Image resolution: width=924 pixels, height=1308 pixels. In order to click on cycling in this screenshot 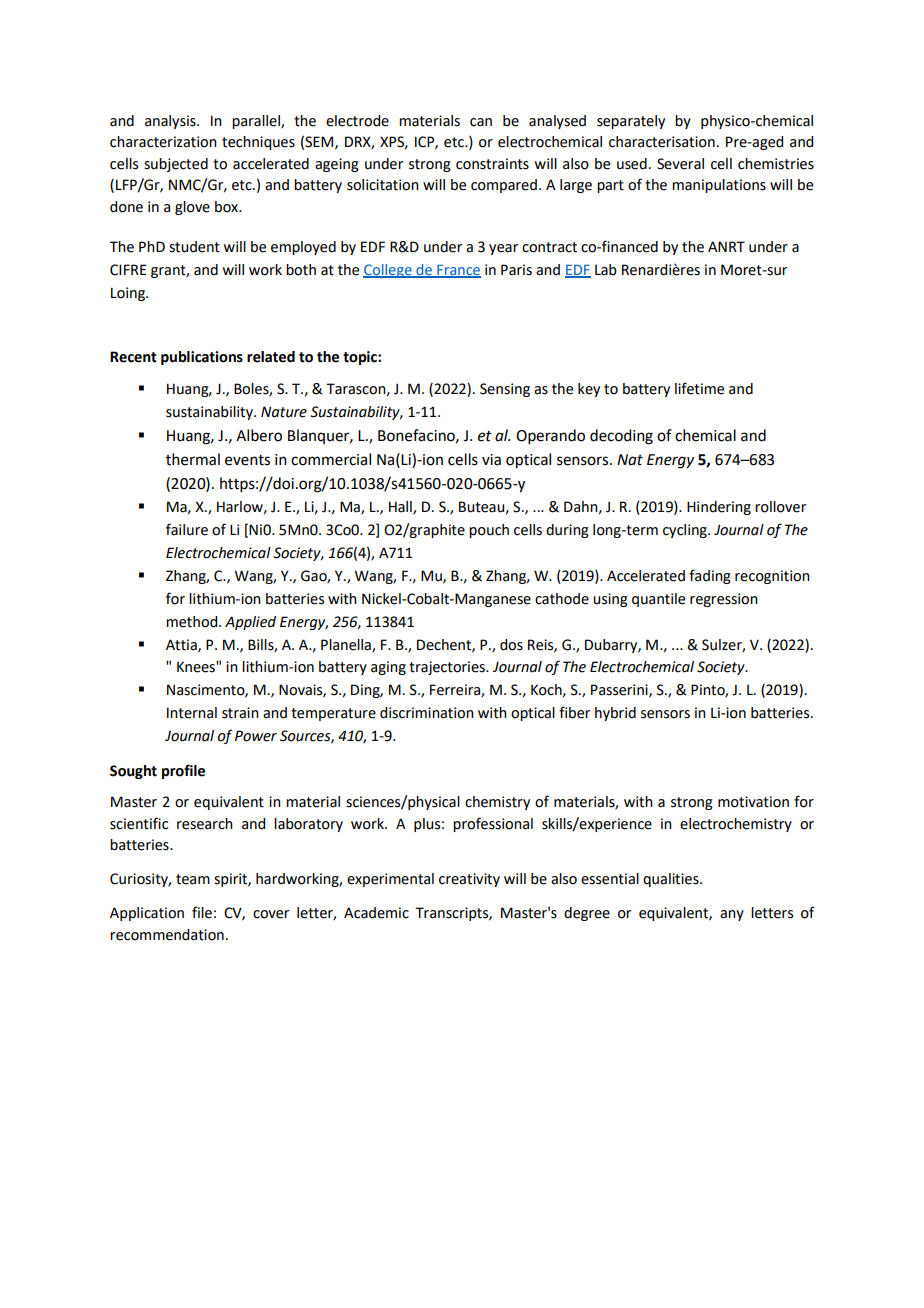, I will do `click(686, 531)`.
